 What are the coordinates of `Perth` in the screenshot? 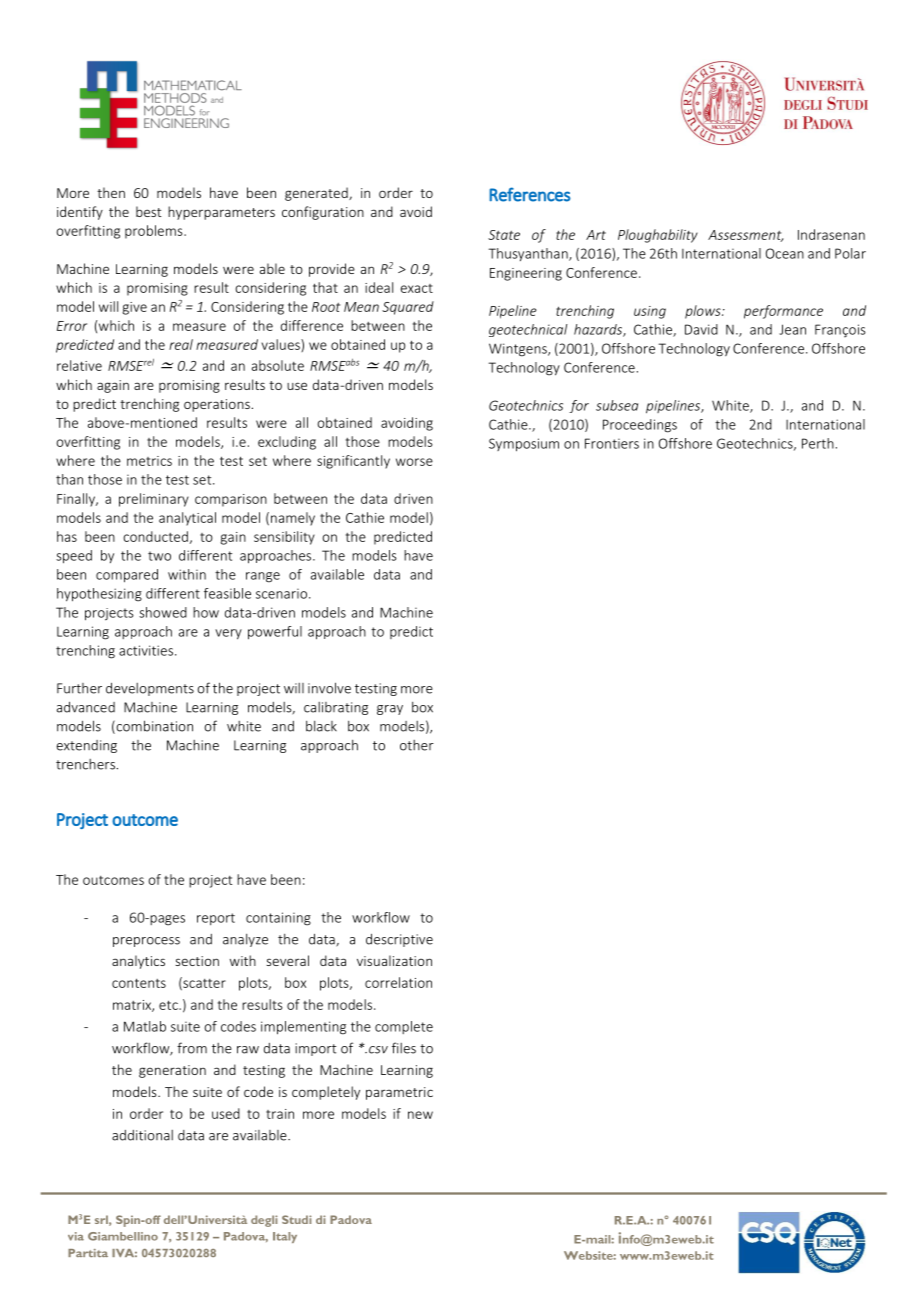 It's located at (818, 443).
